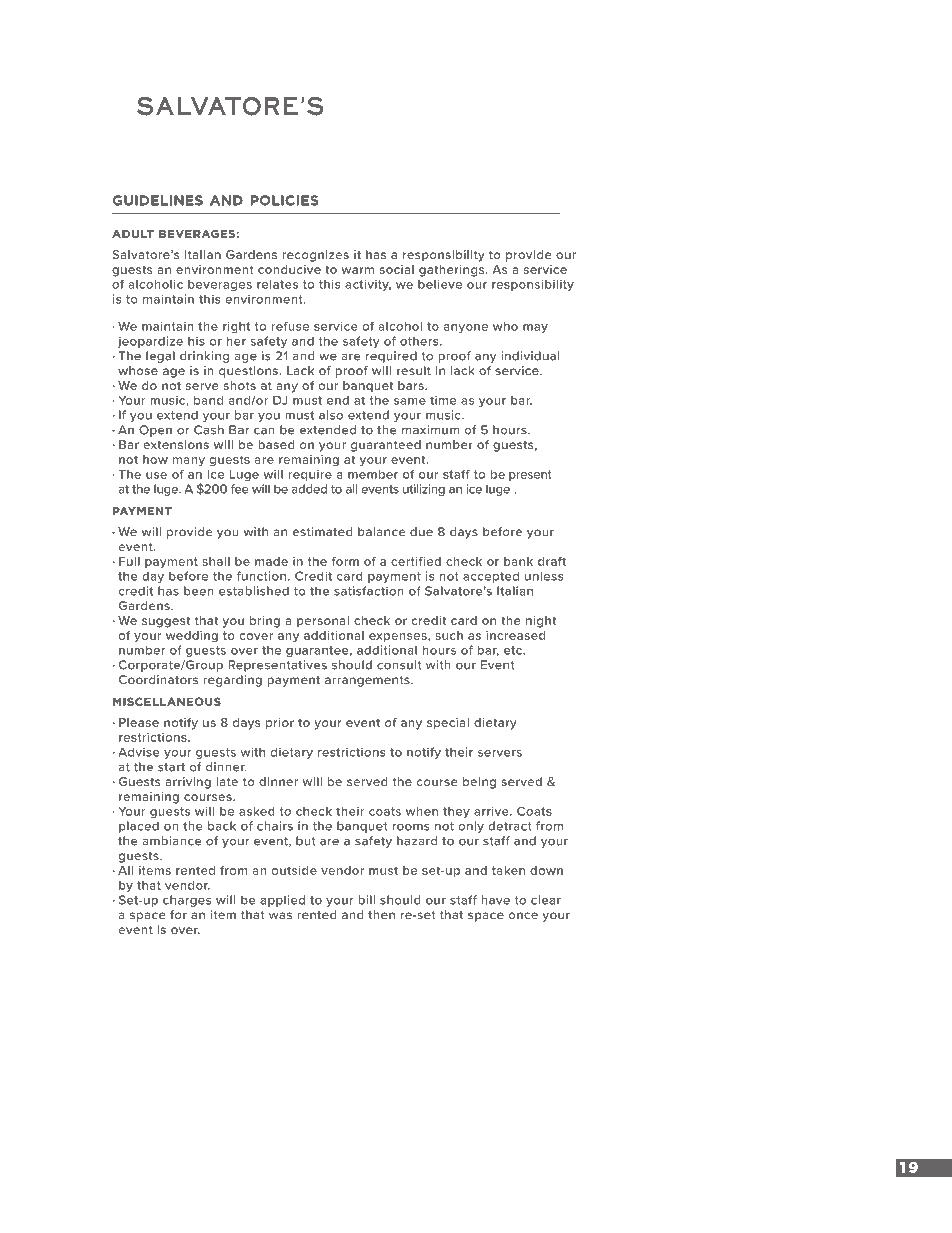 The image size is (952, 1233). Describe the element at coordinates (366, 900) in the screenshot. I see `bill` at that location.
